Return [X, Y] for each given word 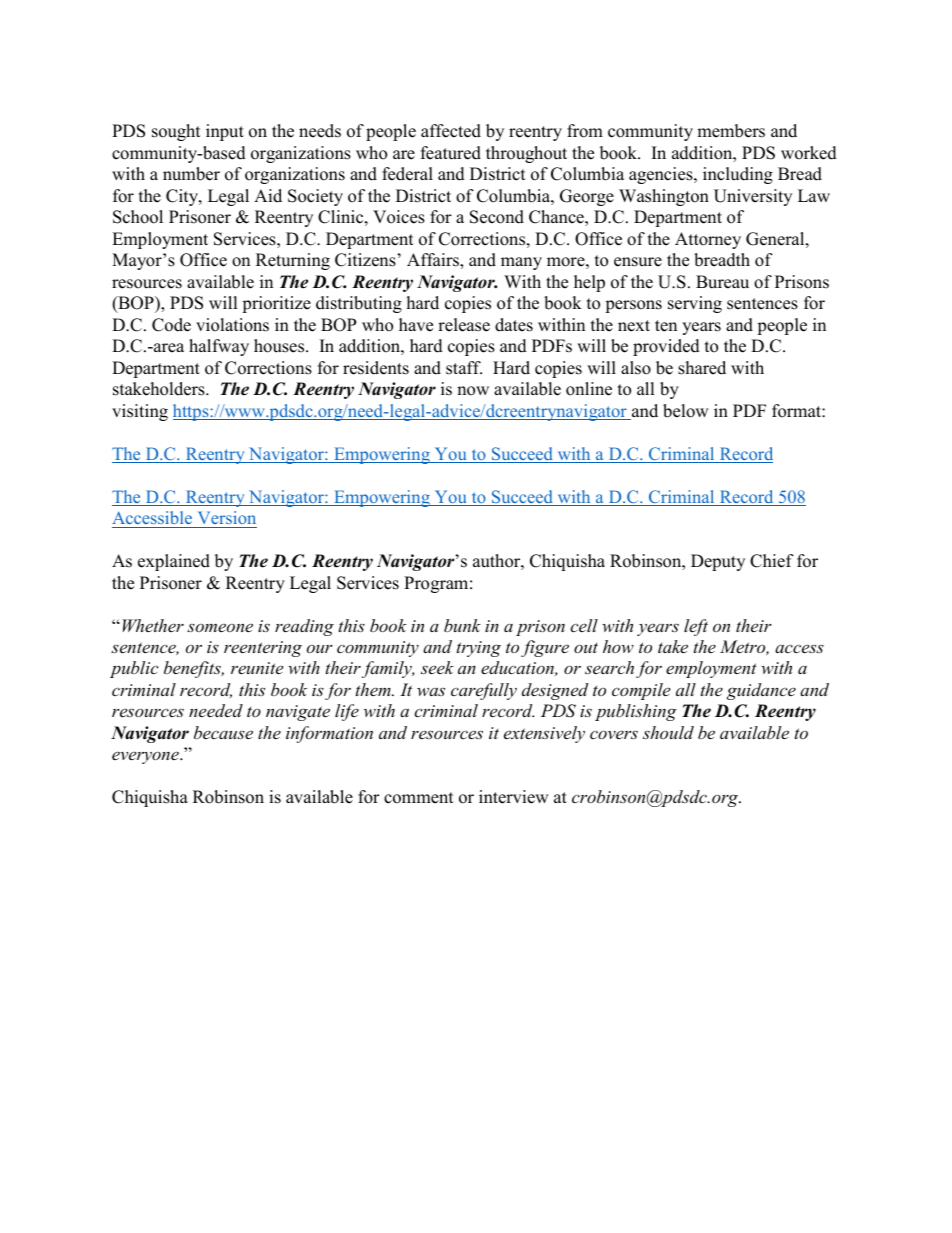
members [731, 131]
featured [451, 153]
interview [514, 797]
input [225, 132]
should [668, 732]
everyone [146, 757]
